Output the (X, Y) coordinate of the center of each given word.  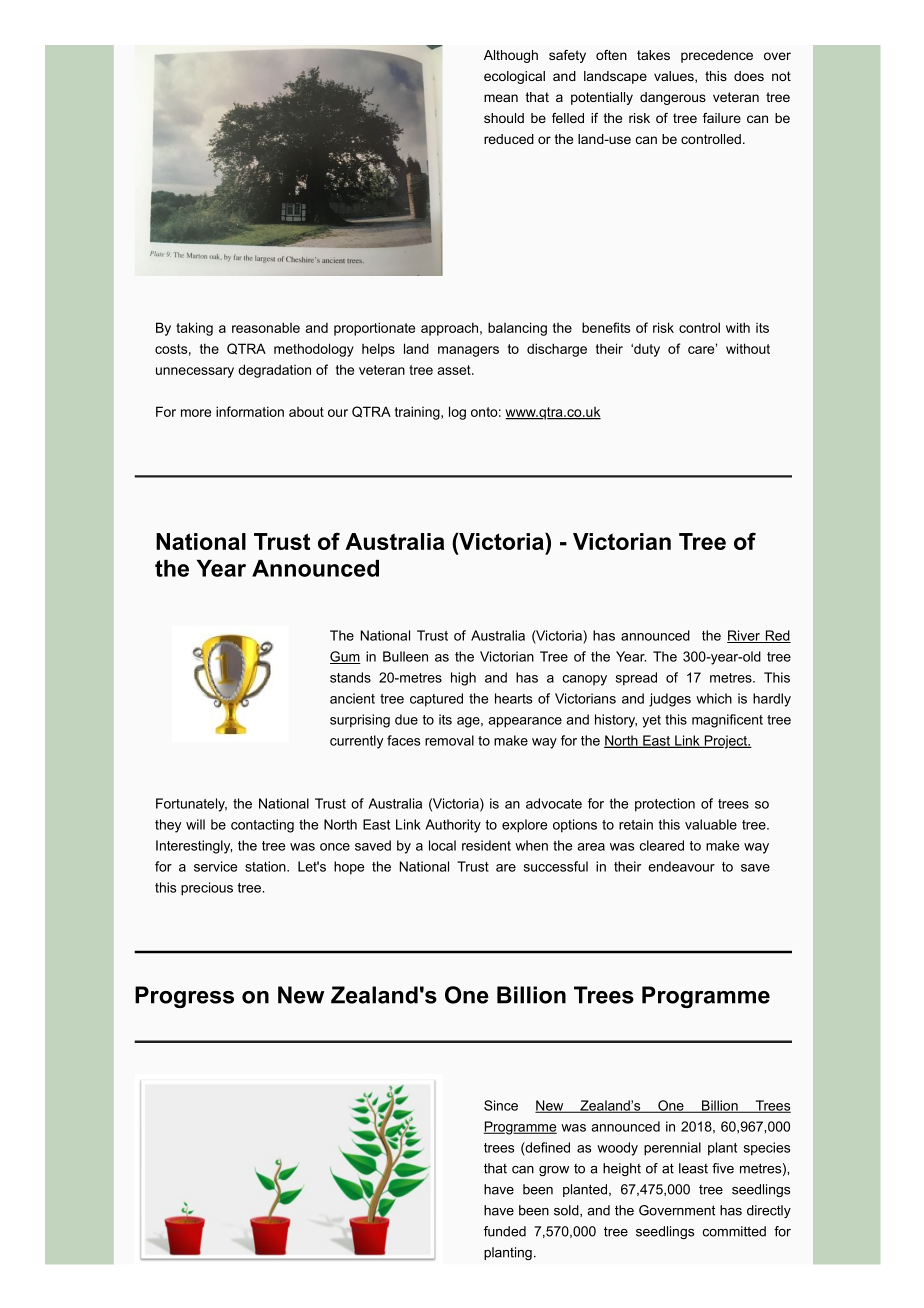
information (250, 411)
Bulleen (405, 656)
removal (449, 740)
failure (722, 118)
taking (194, 329)
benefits (606, 327)
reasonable (266, 327)
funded (505, 1231)
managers (468, 351)
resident (486, 845)
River (744, 636)
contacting (262, 826)
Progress (184, 997)
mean (501, 98)
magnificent (727, 721)
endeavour (681, 866)
